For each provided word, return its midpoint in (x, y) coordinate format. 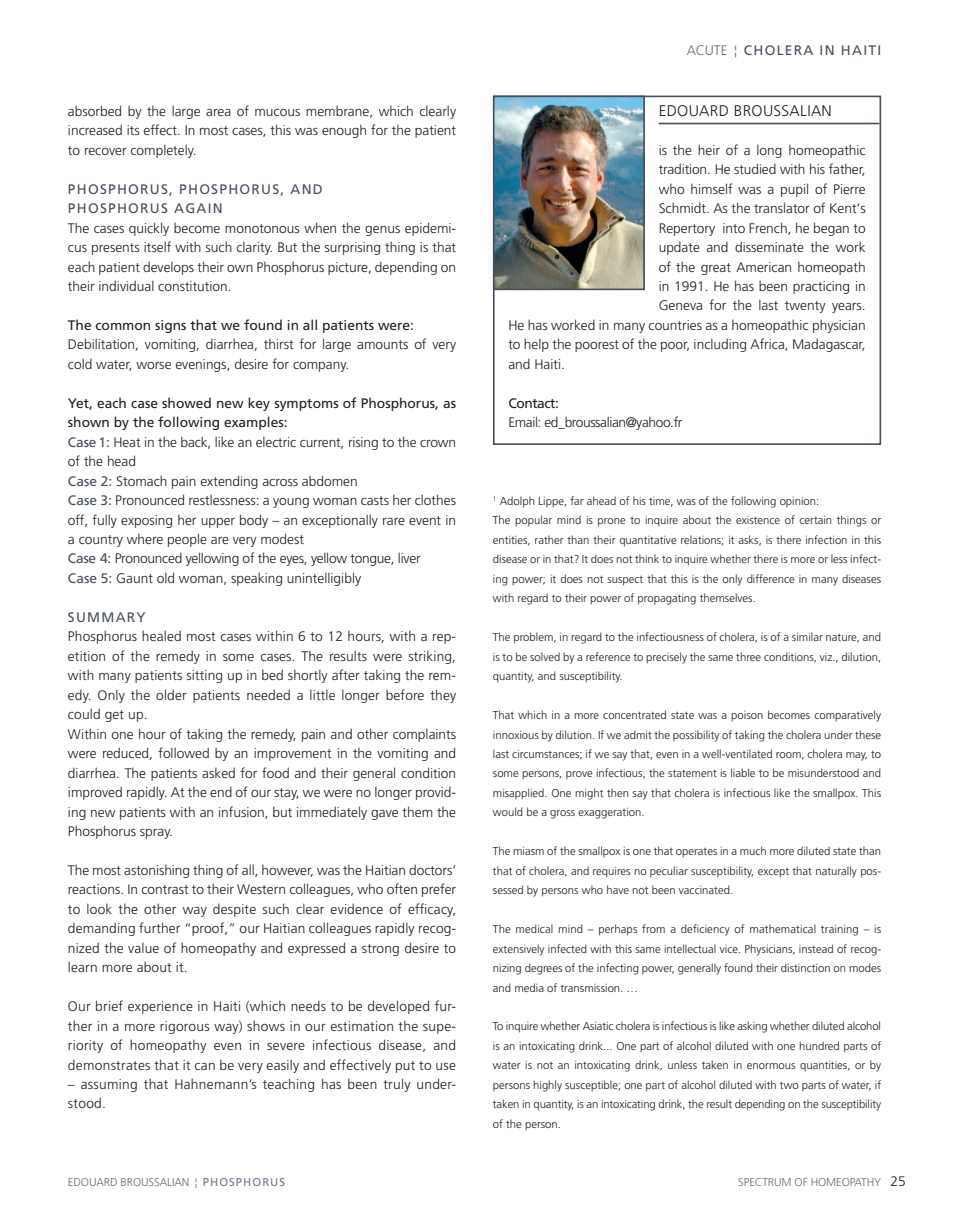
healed (161, 635)
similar (807, 636)
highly (547, 1086)
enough (344, 131)
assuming (109, 1085)
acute (707, 50)
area (218, 112)
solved (545, 656)
